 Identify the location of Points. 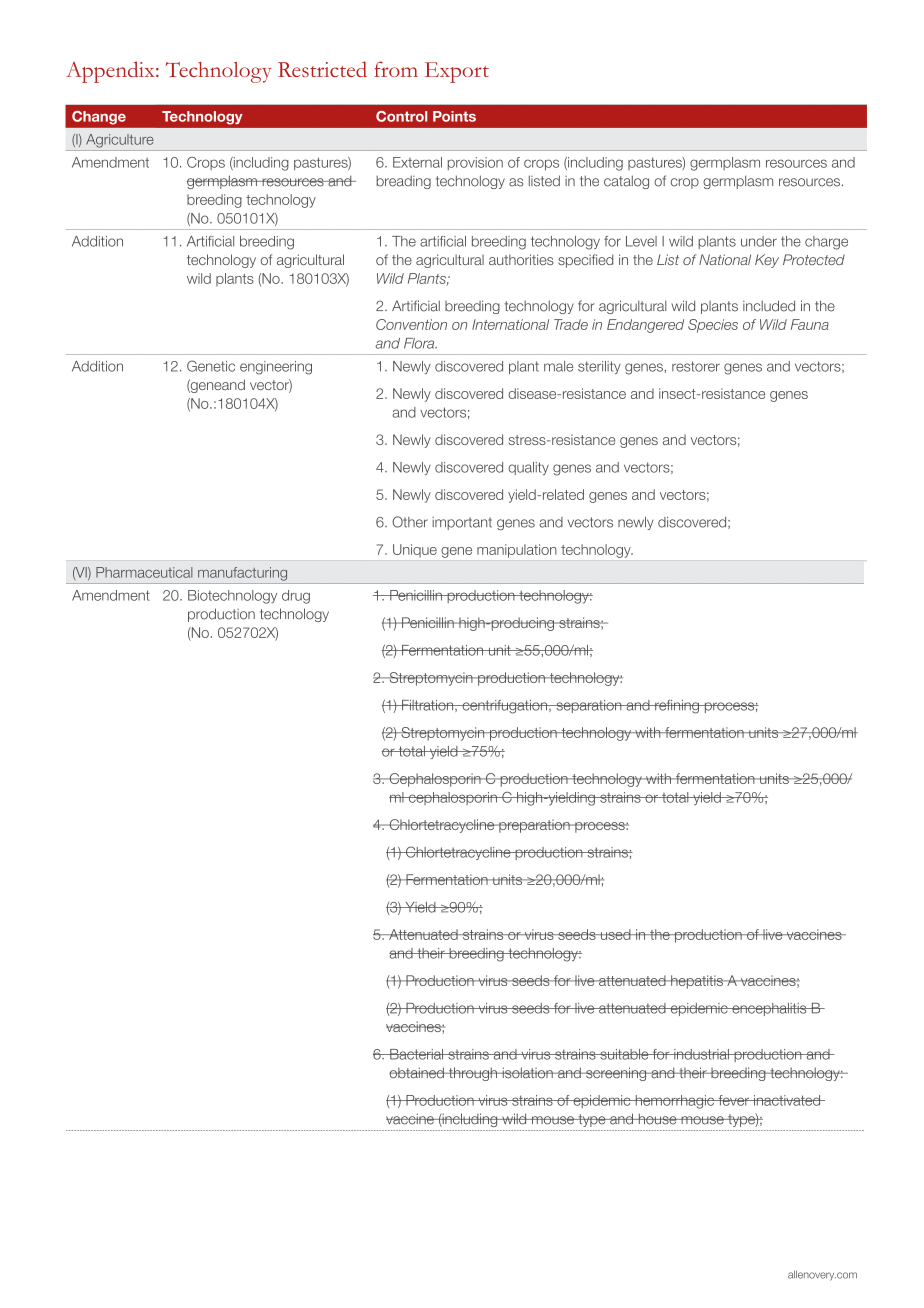
(454, 116).
